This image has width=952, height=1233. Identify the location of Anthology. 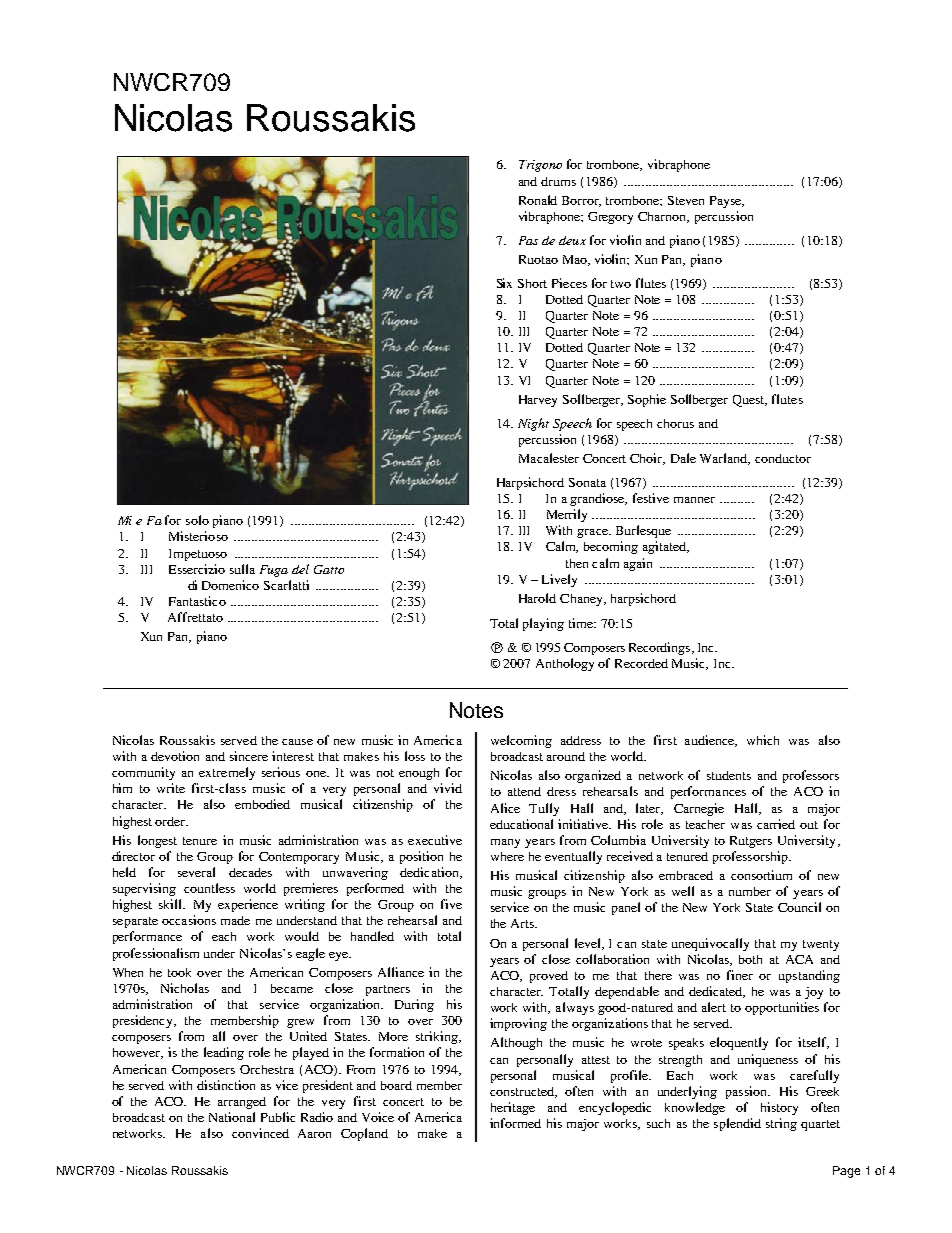
(565, 664).
